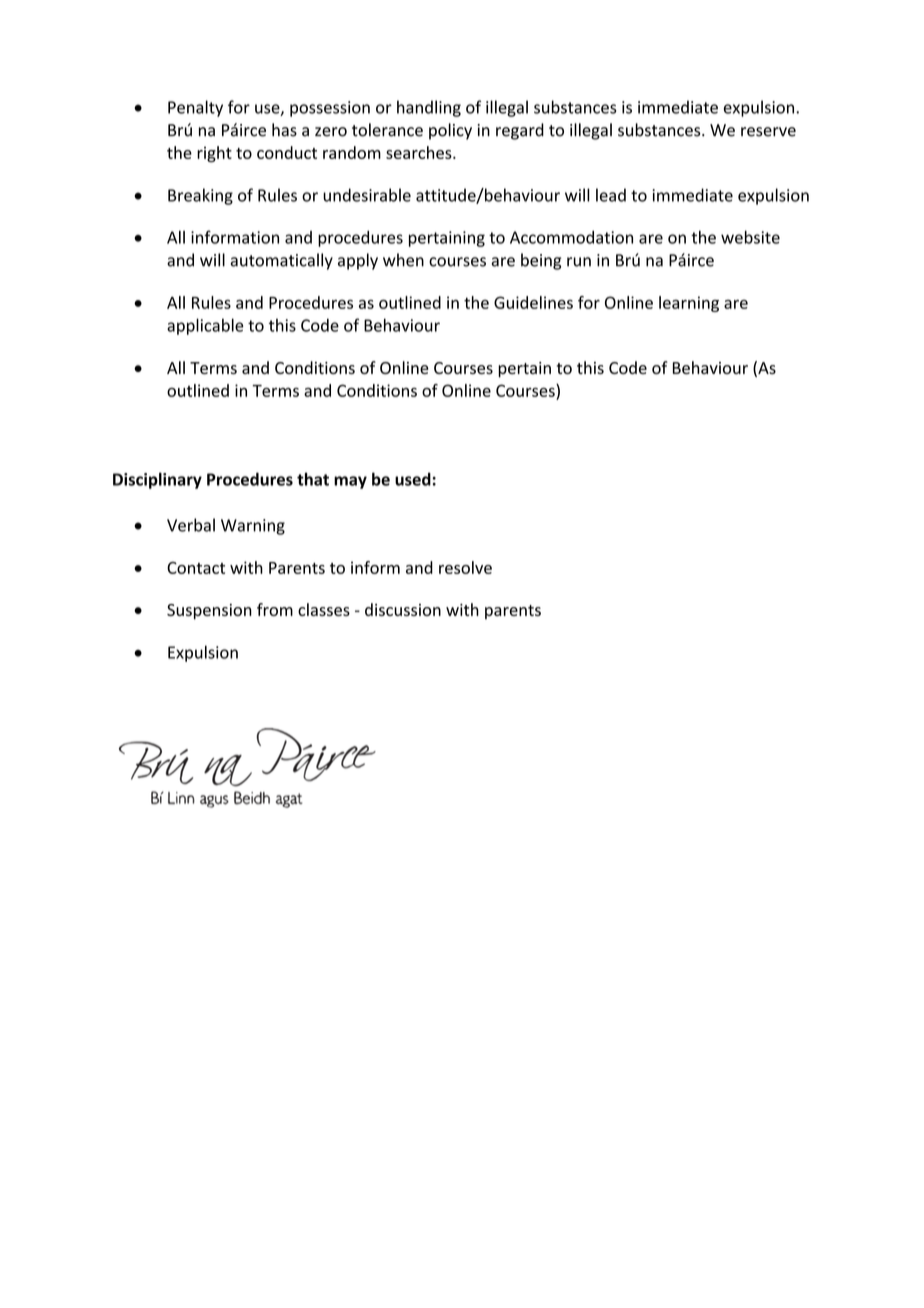 The width and height of the document is (924, 1308). What do you see at coordinates (281, 261) in the document?
I see `automatically` at bounding box center [281, 261].
